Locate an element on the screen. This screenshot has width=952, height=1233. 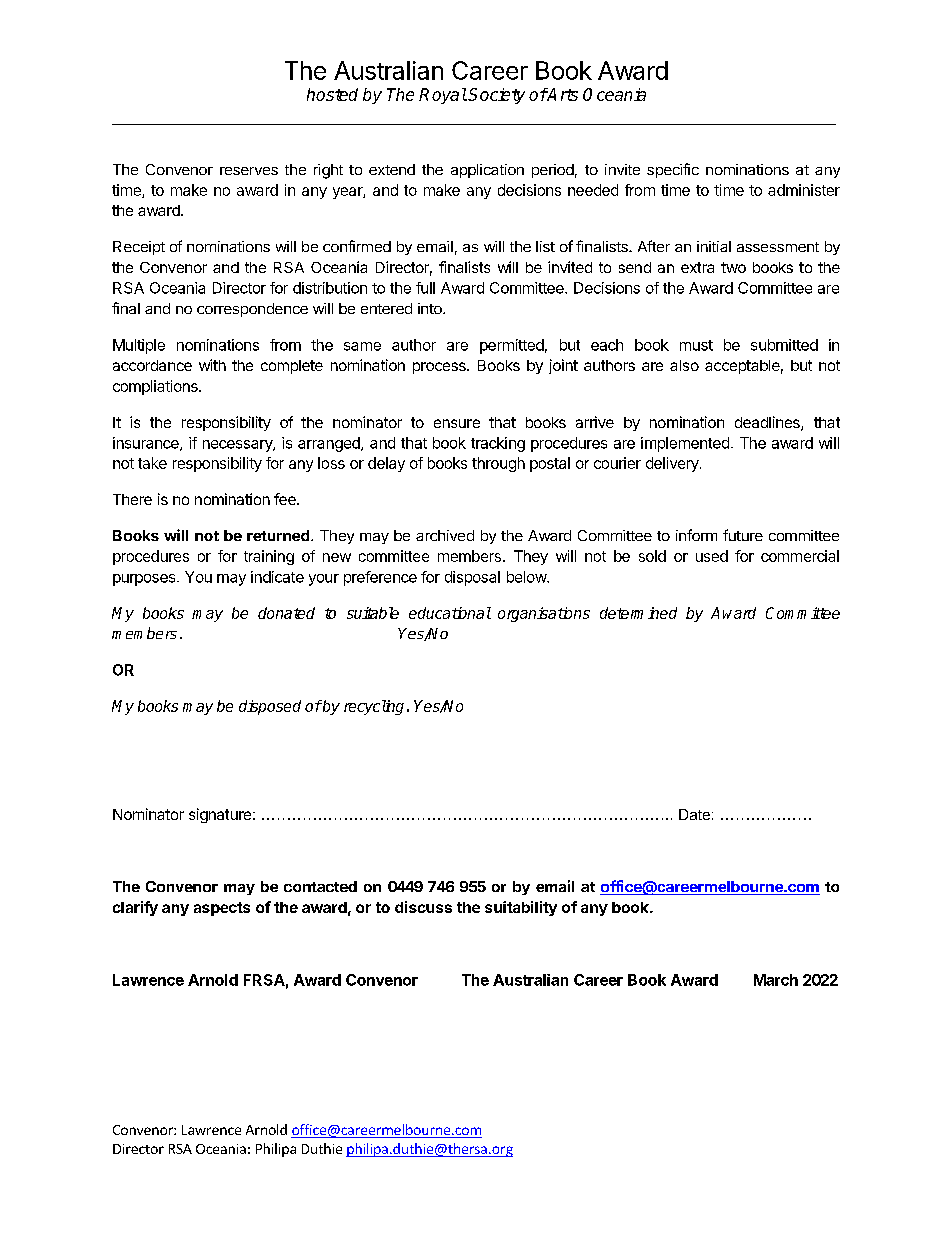
must is located at coordinates (696, 345).
